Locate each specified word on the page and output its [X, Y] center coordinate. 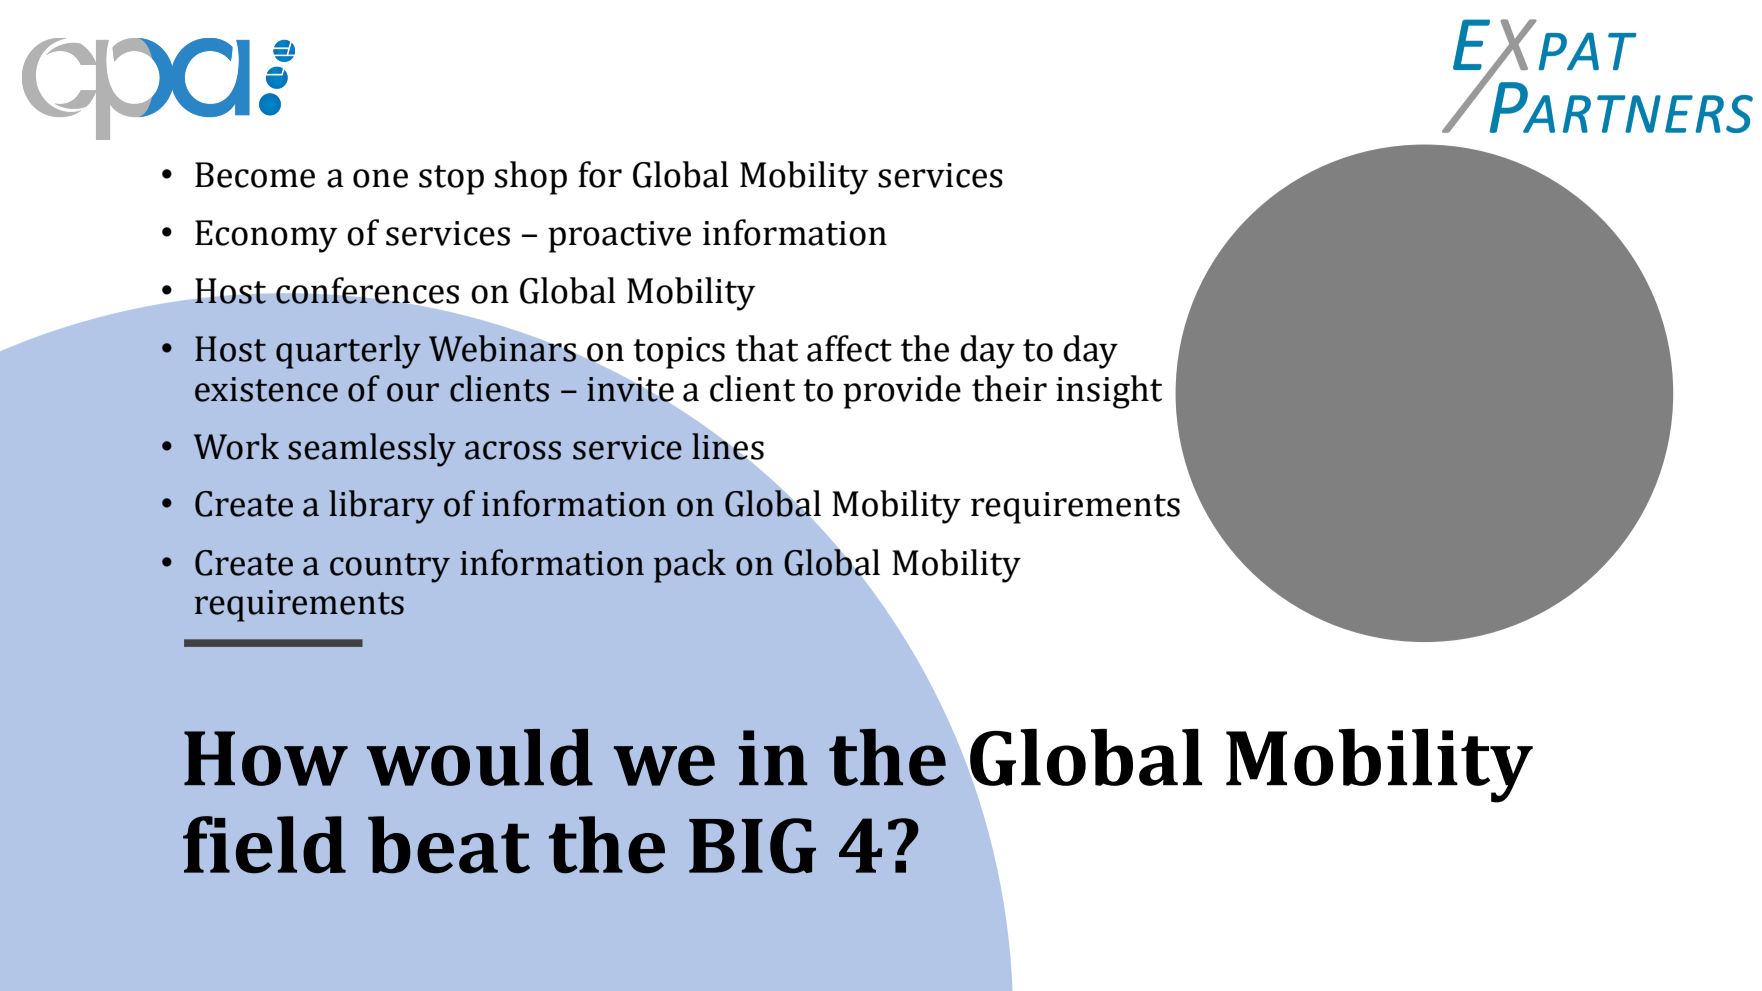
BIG [752, 846]
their [1009, 388]
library [381, 507]
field [264, 845]
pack [690, 566]
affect [849, 348]
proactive [619, 237]
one [380, 178]
